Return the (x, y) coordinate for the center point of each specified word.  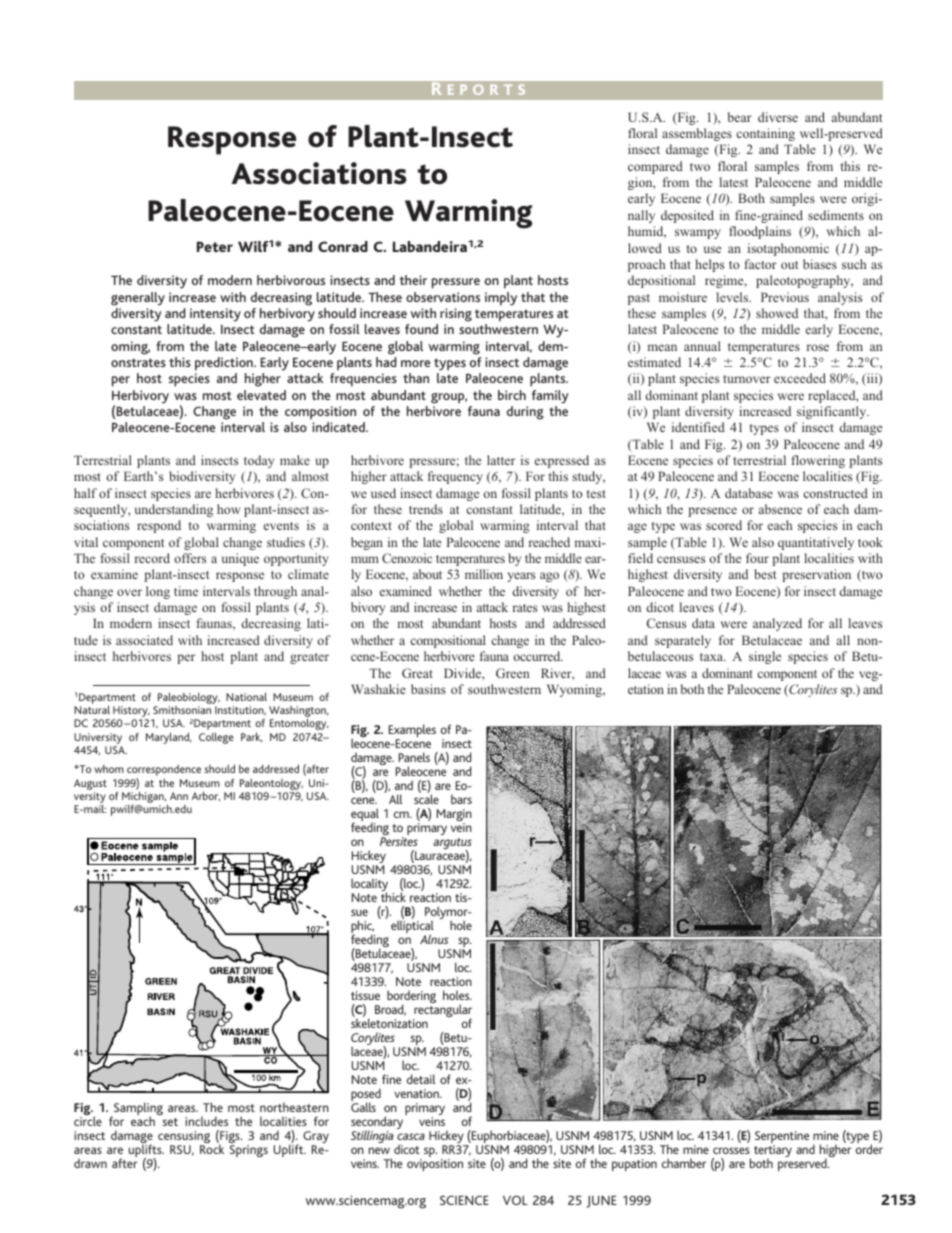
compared (655, 167)
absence (780, 509)
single (765, 657)
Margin (454, 816)
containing (766, 134)
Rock (212, 1149)
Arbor (206, 796)
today (259, 461)
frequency (455, 477)
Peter (215, 246)
